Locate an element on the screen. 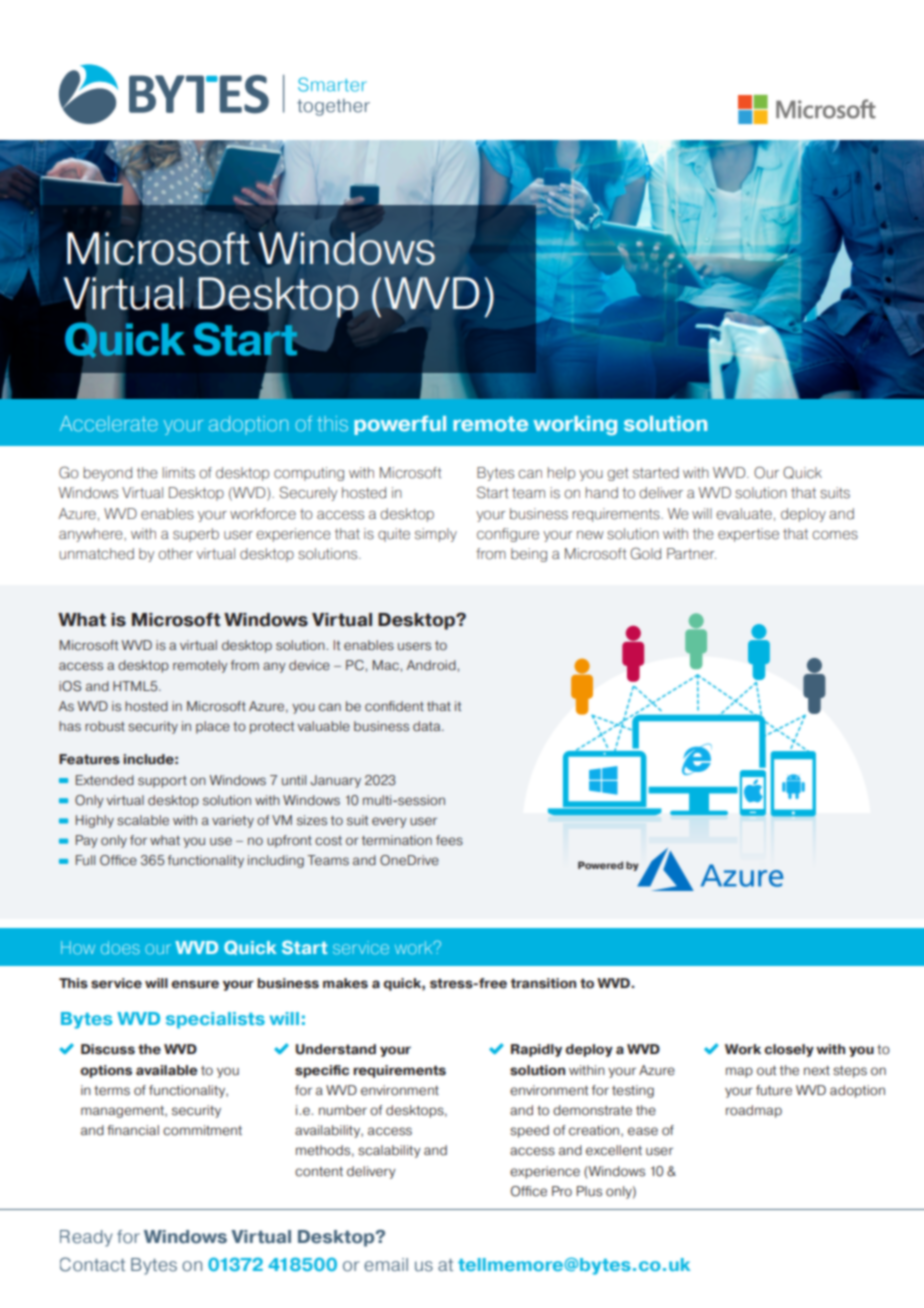 The height and width of the screenshot is (1308, 924). fees is located at coordinates (449, 840).
